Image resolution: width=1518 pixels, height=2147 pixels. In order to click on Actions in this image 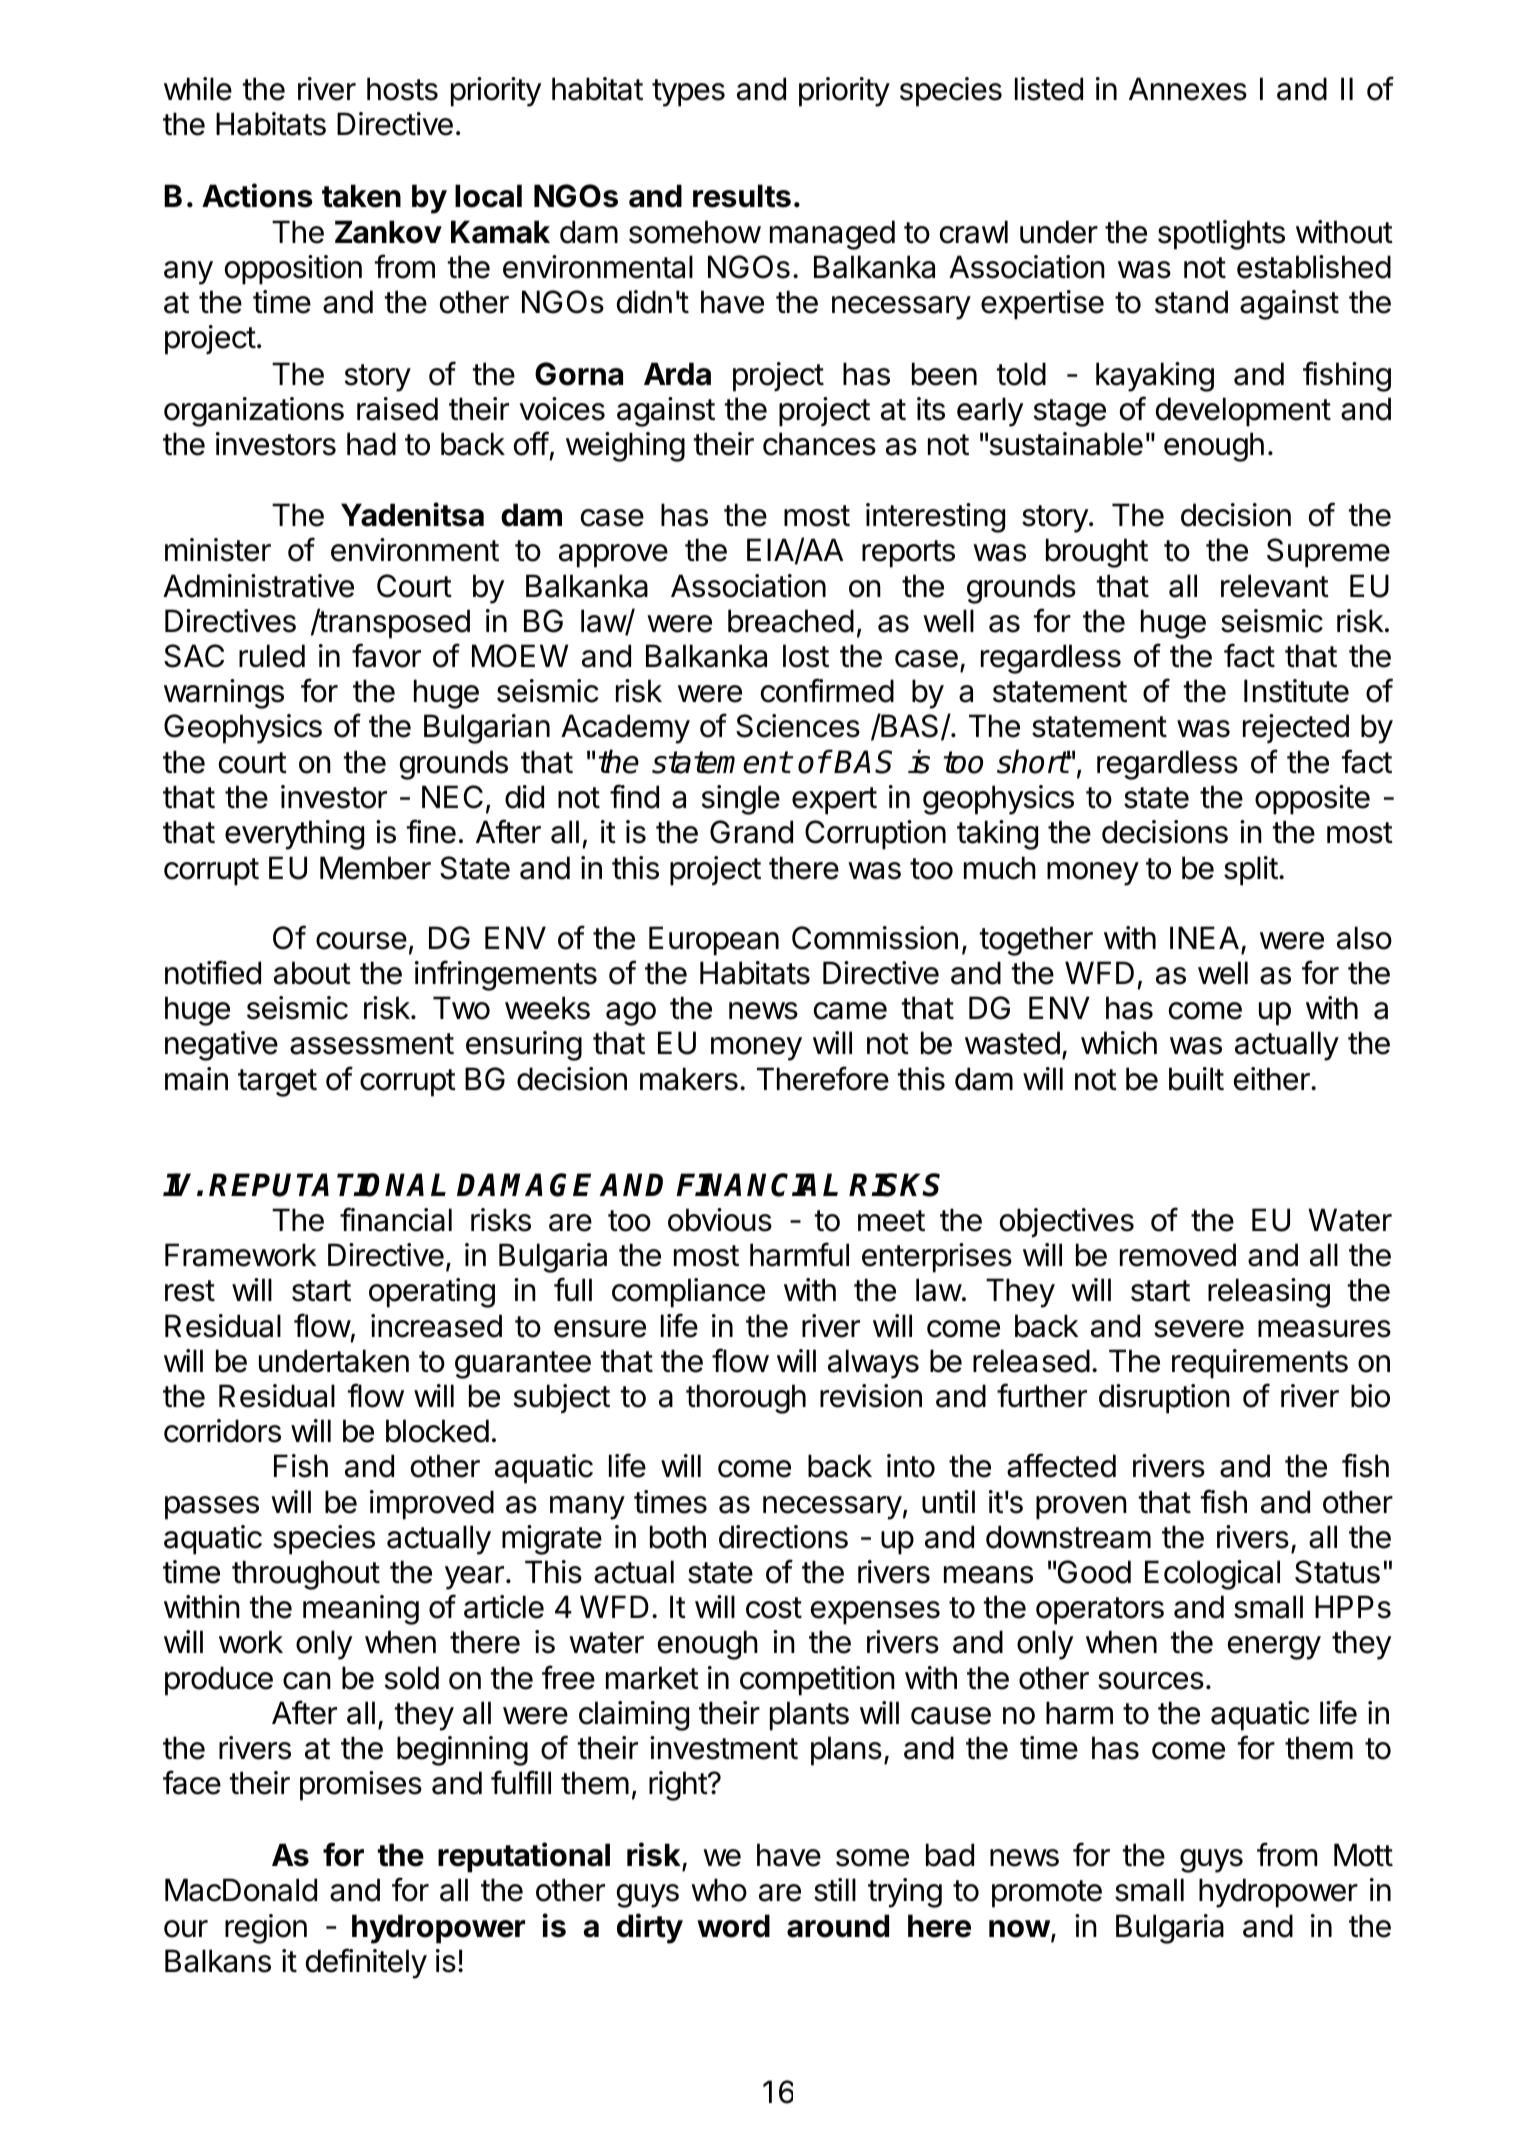, I will do `click(257, 195)`.
